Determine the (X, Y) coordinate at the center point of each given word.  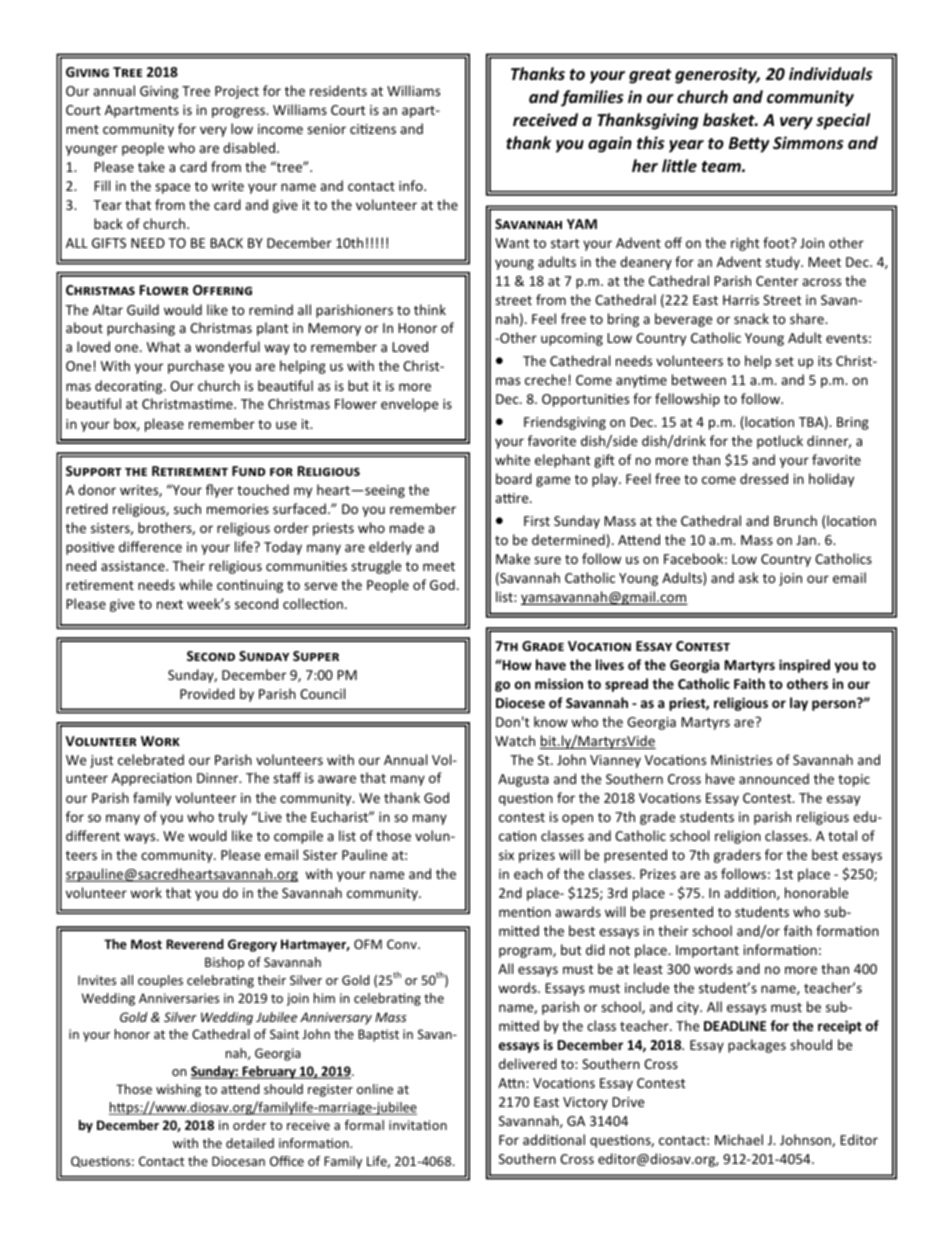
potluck (780, 442)
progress (239, 112)
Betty (749, 145)
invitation (418, 1125)
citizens (373, 129)
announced (774, 778)
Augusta (523, 780)
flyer (220, 491)
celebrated (151, 759)
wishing (178, 1090)
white (512, 459)
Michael (739, 1139)
